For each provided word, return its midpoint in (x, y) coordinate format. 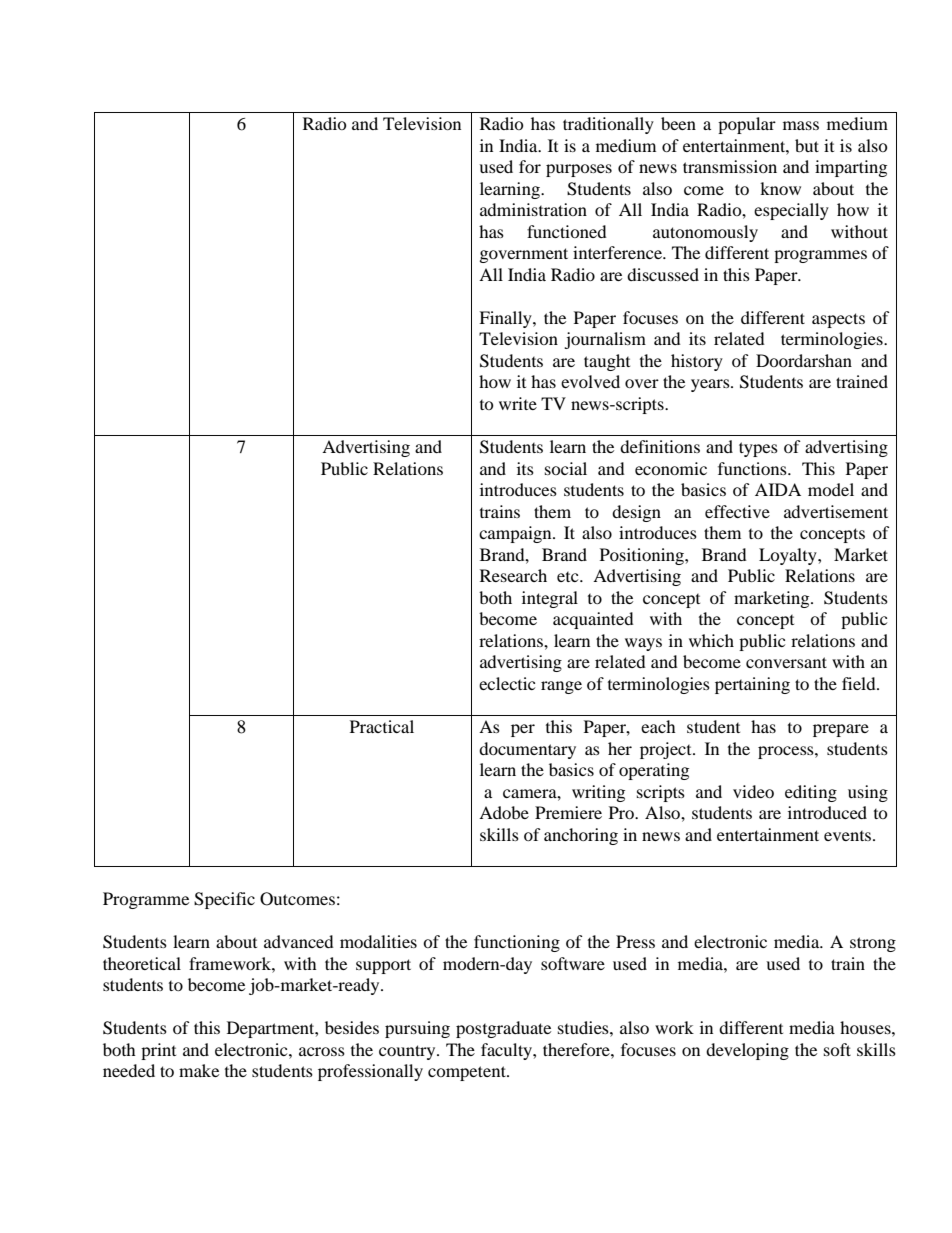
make (199, 1070)
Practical (382, 726)
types (758, 449)
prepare (841, 730)
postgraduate (503, 1029)
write (518, 403)
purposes (579, 170)
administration (533, 209)
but (807, 145)
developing (747, 1051)
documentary (527, 750)
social (566, 468)
